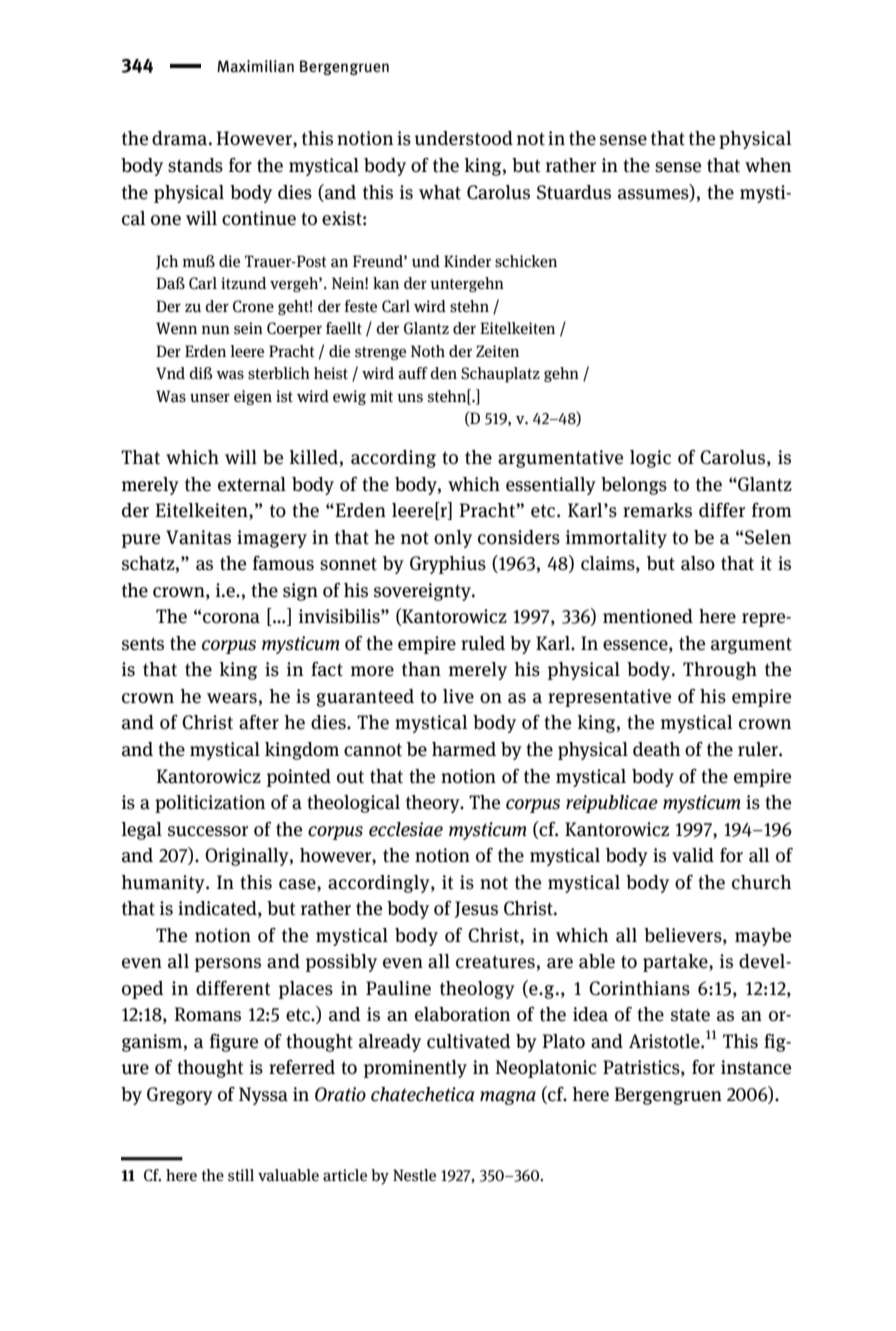  Describe the element at coordinates (241, 1175) in the page. I see `still` at that location.
